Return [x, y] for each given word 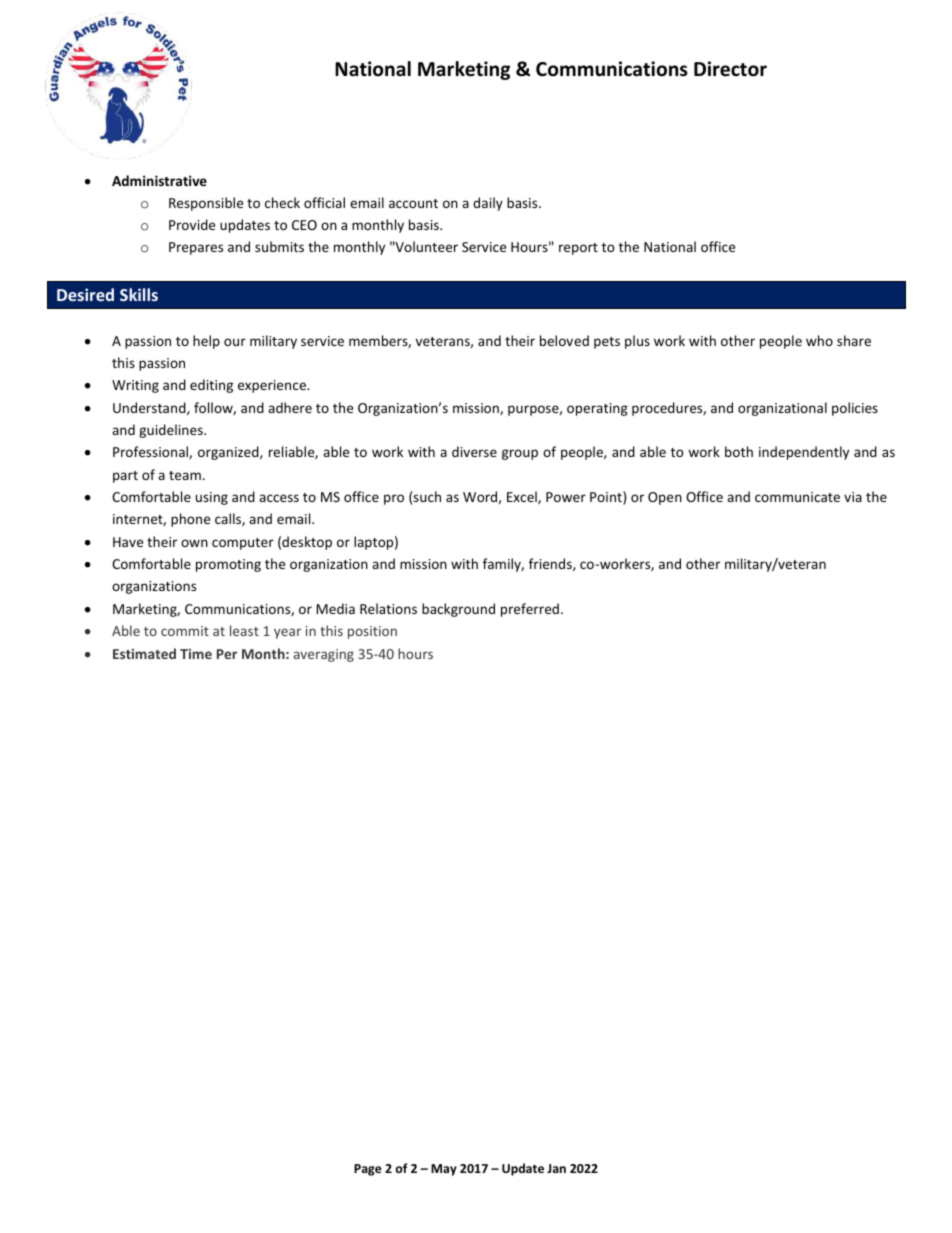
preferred [530, 610]
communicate [797, 497]
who [819, 340]
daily [488, 204]
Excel [523, 497]
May [444, 1170]
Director [730, 69]
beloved [564, 340]
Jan [556, 1168]
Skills [139, 294]
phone [190, 520]
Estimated [144, 653]
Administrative [159, 180]
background [458, 610]
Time [196, 654]
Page [368, 1170]
